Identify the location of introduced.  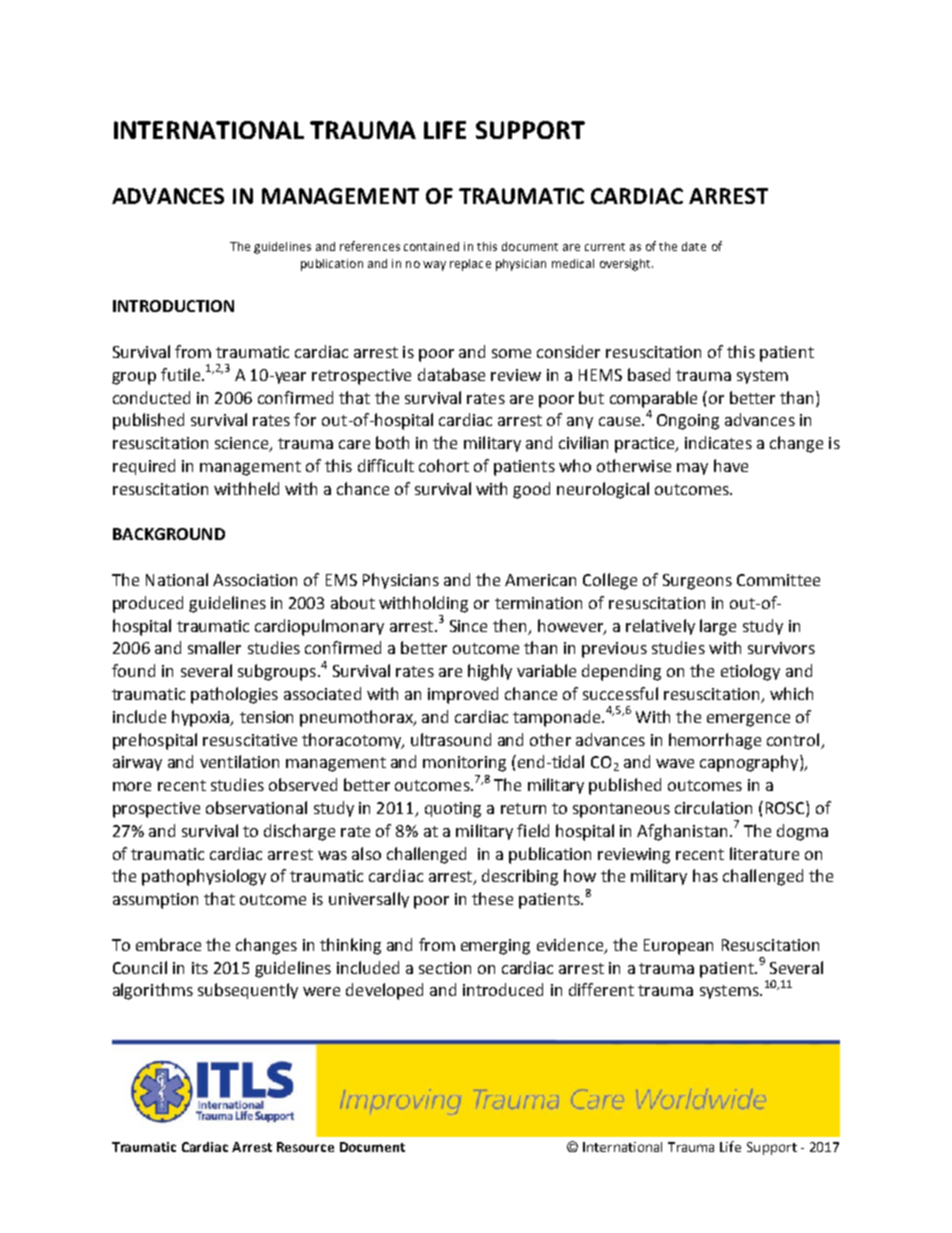
(503, 989).
